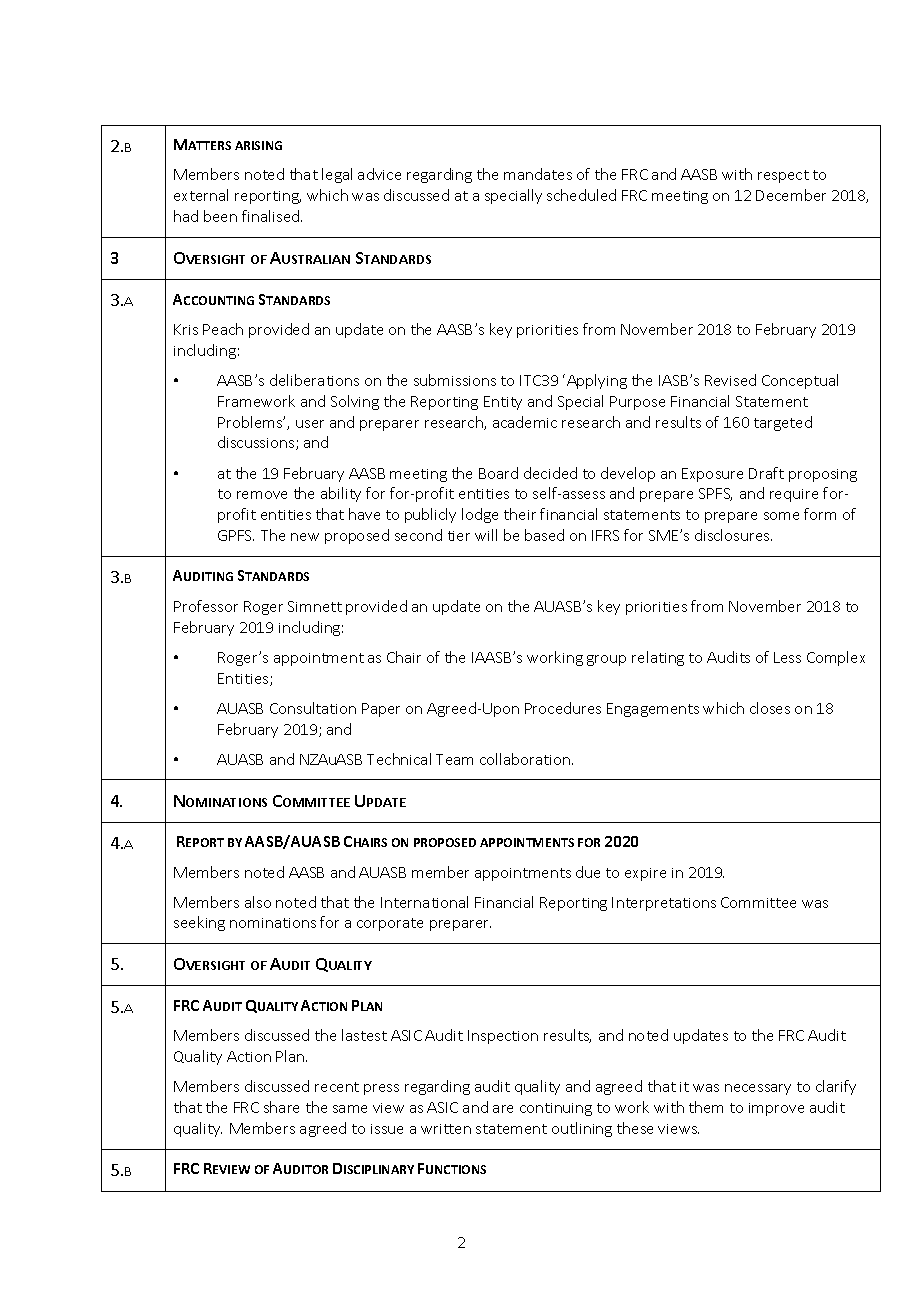  I want to click on discussions, so click(257, 443).
